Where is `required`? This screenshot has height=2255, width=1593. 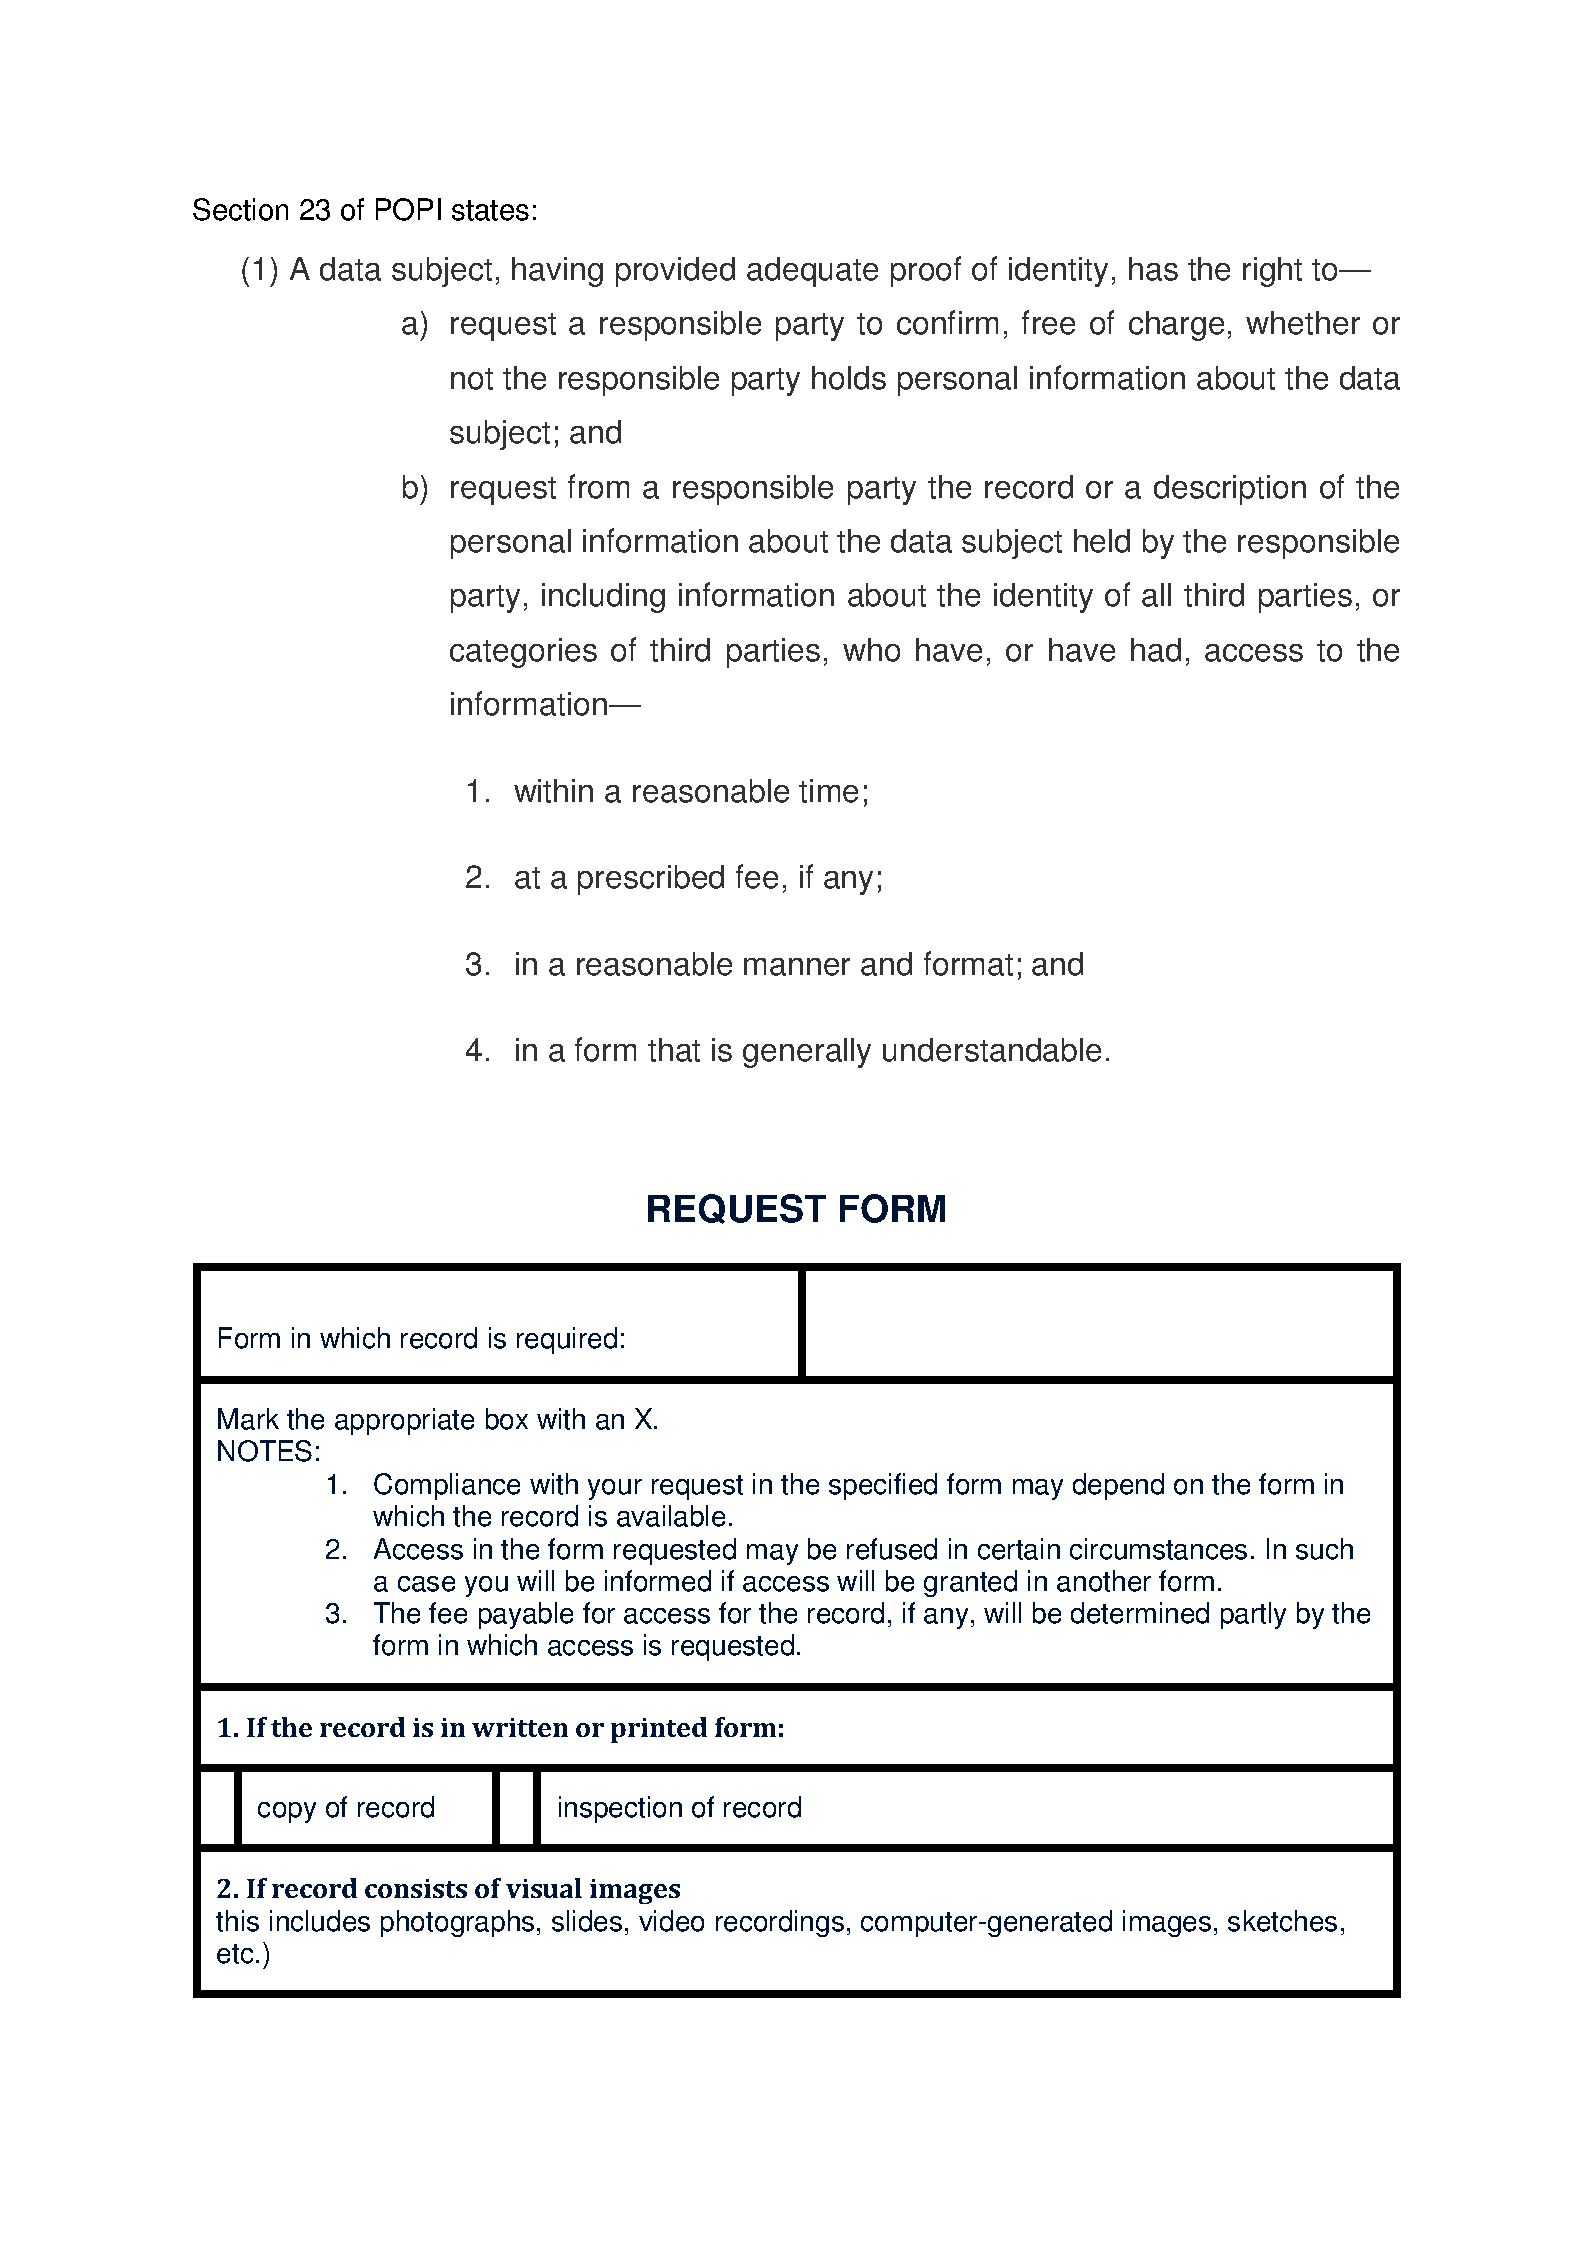 required is located at coordinates (567, 1340).
